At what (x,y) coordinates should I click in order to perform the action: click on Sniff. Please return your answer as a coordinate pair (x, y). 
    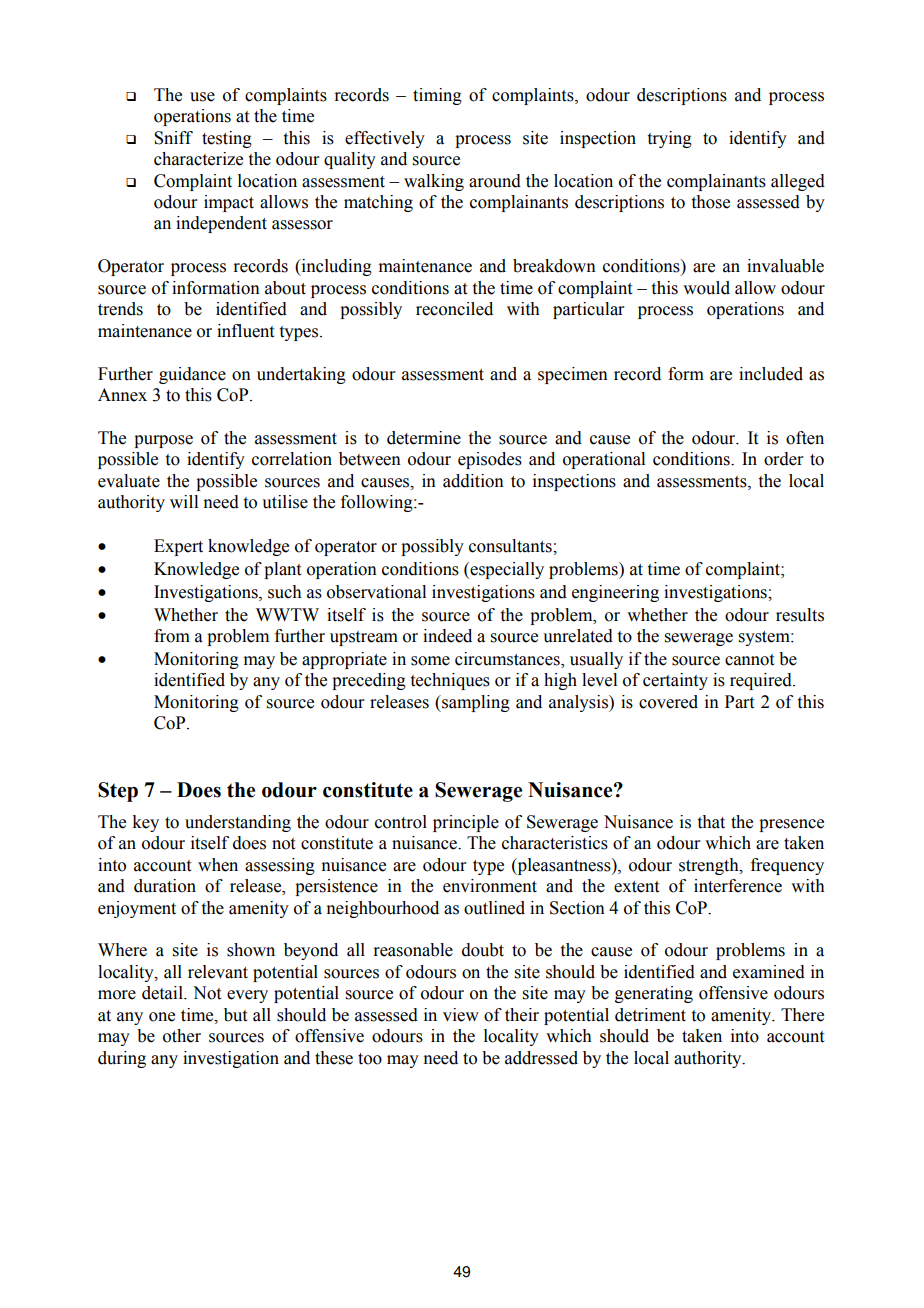
    Looking at the image, I should click on (173, 138).
